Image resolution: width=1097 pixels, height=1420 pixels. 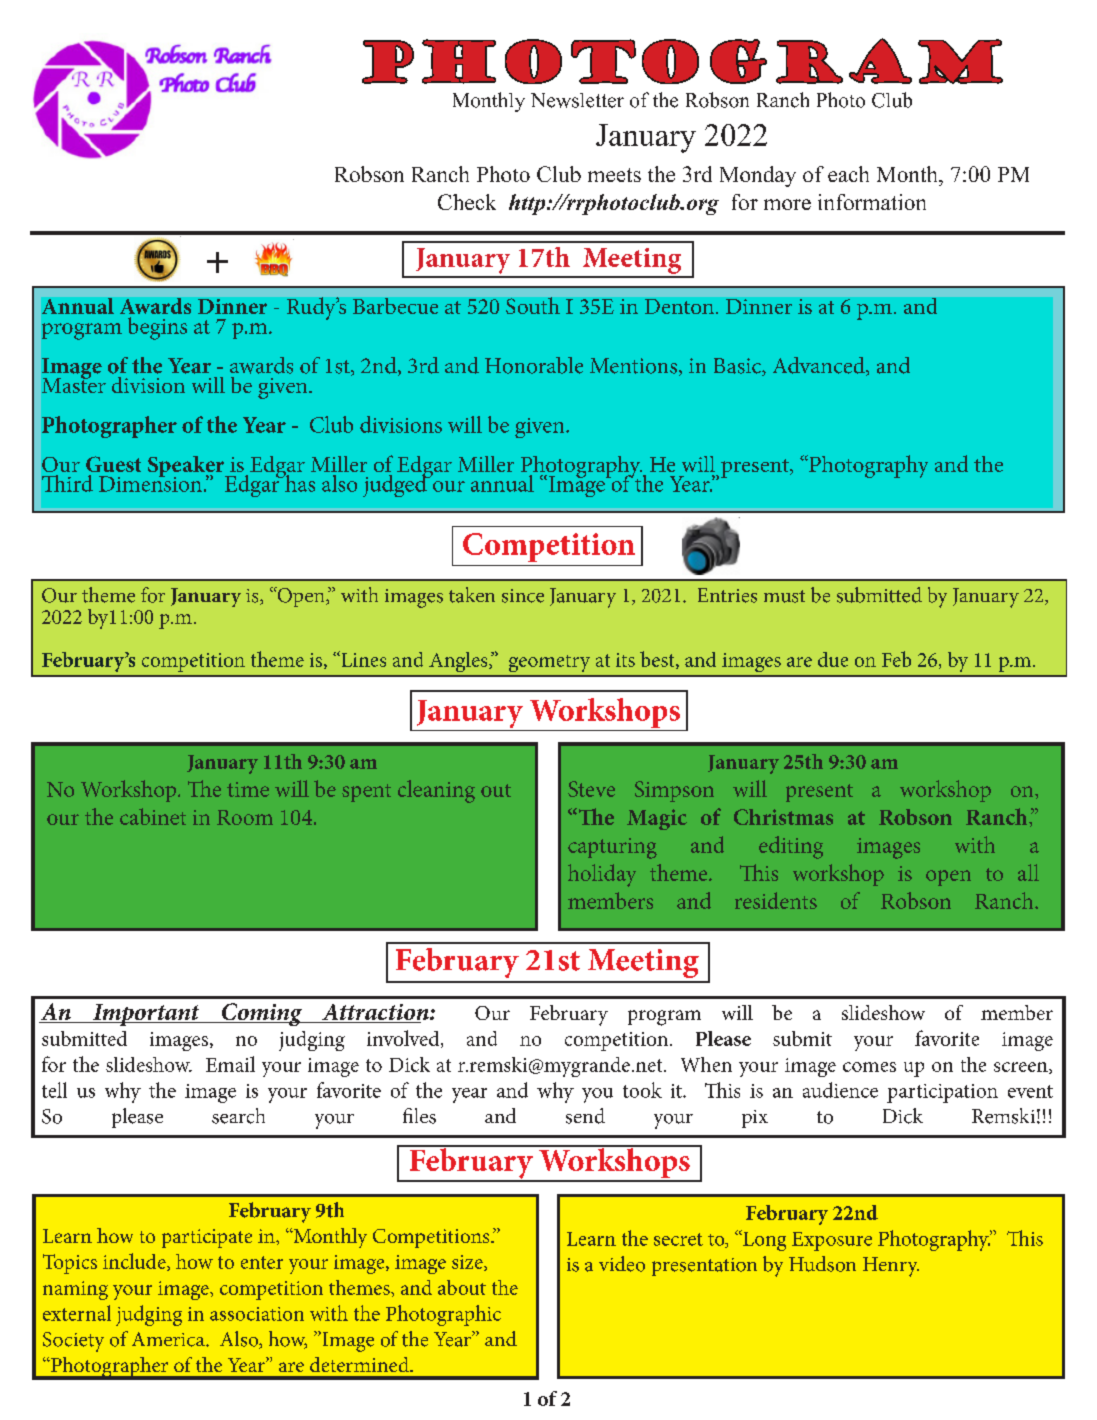 What do you see at coordinates (833, 659) in the screenshot?
I see `due` at bounding box center [833, 659].
